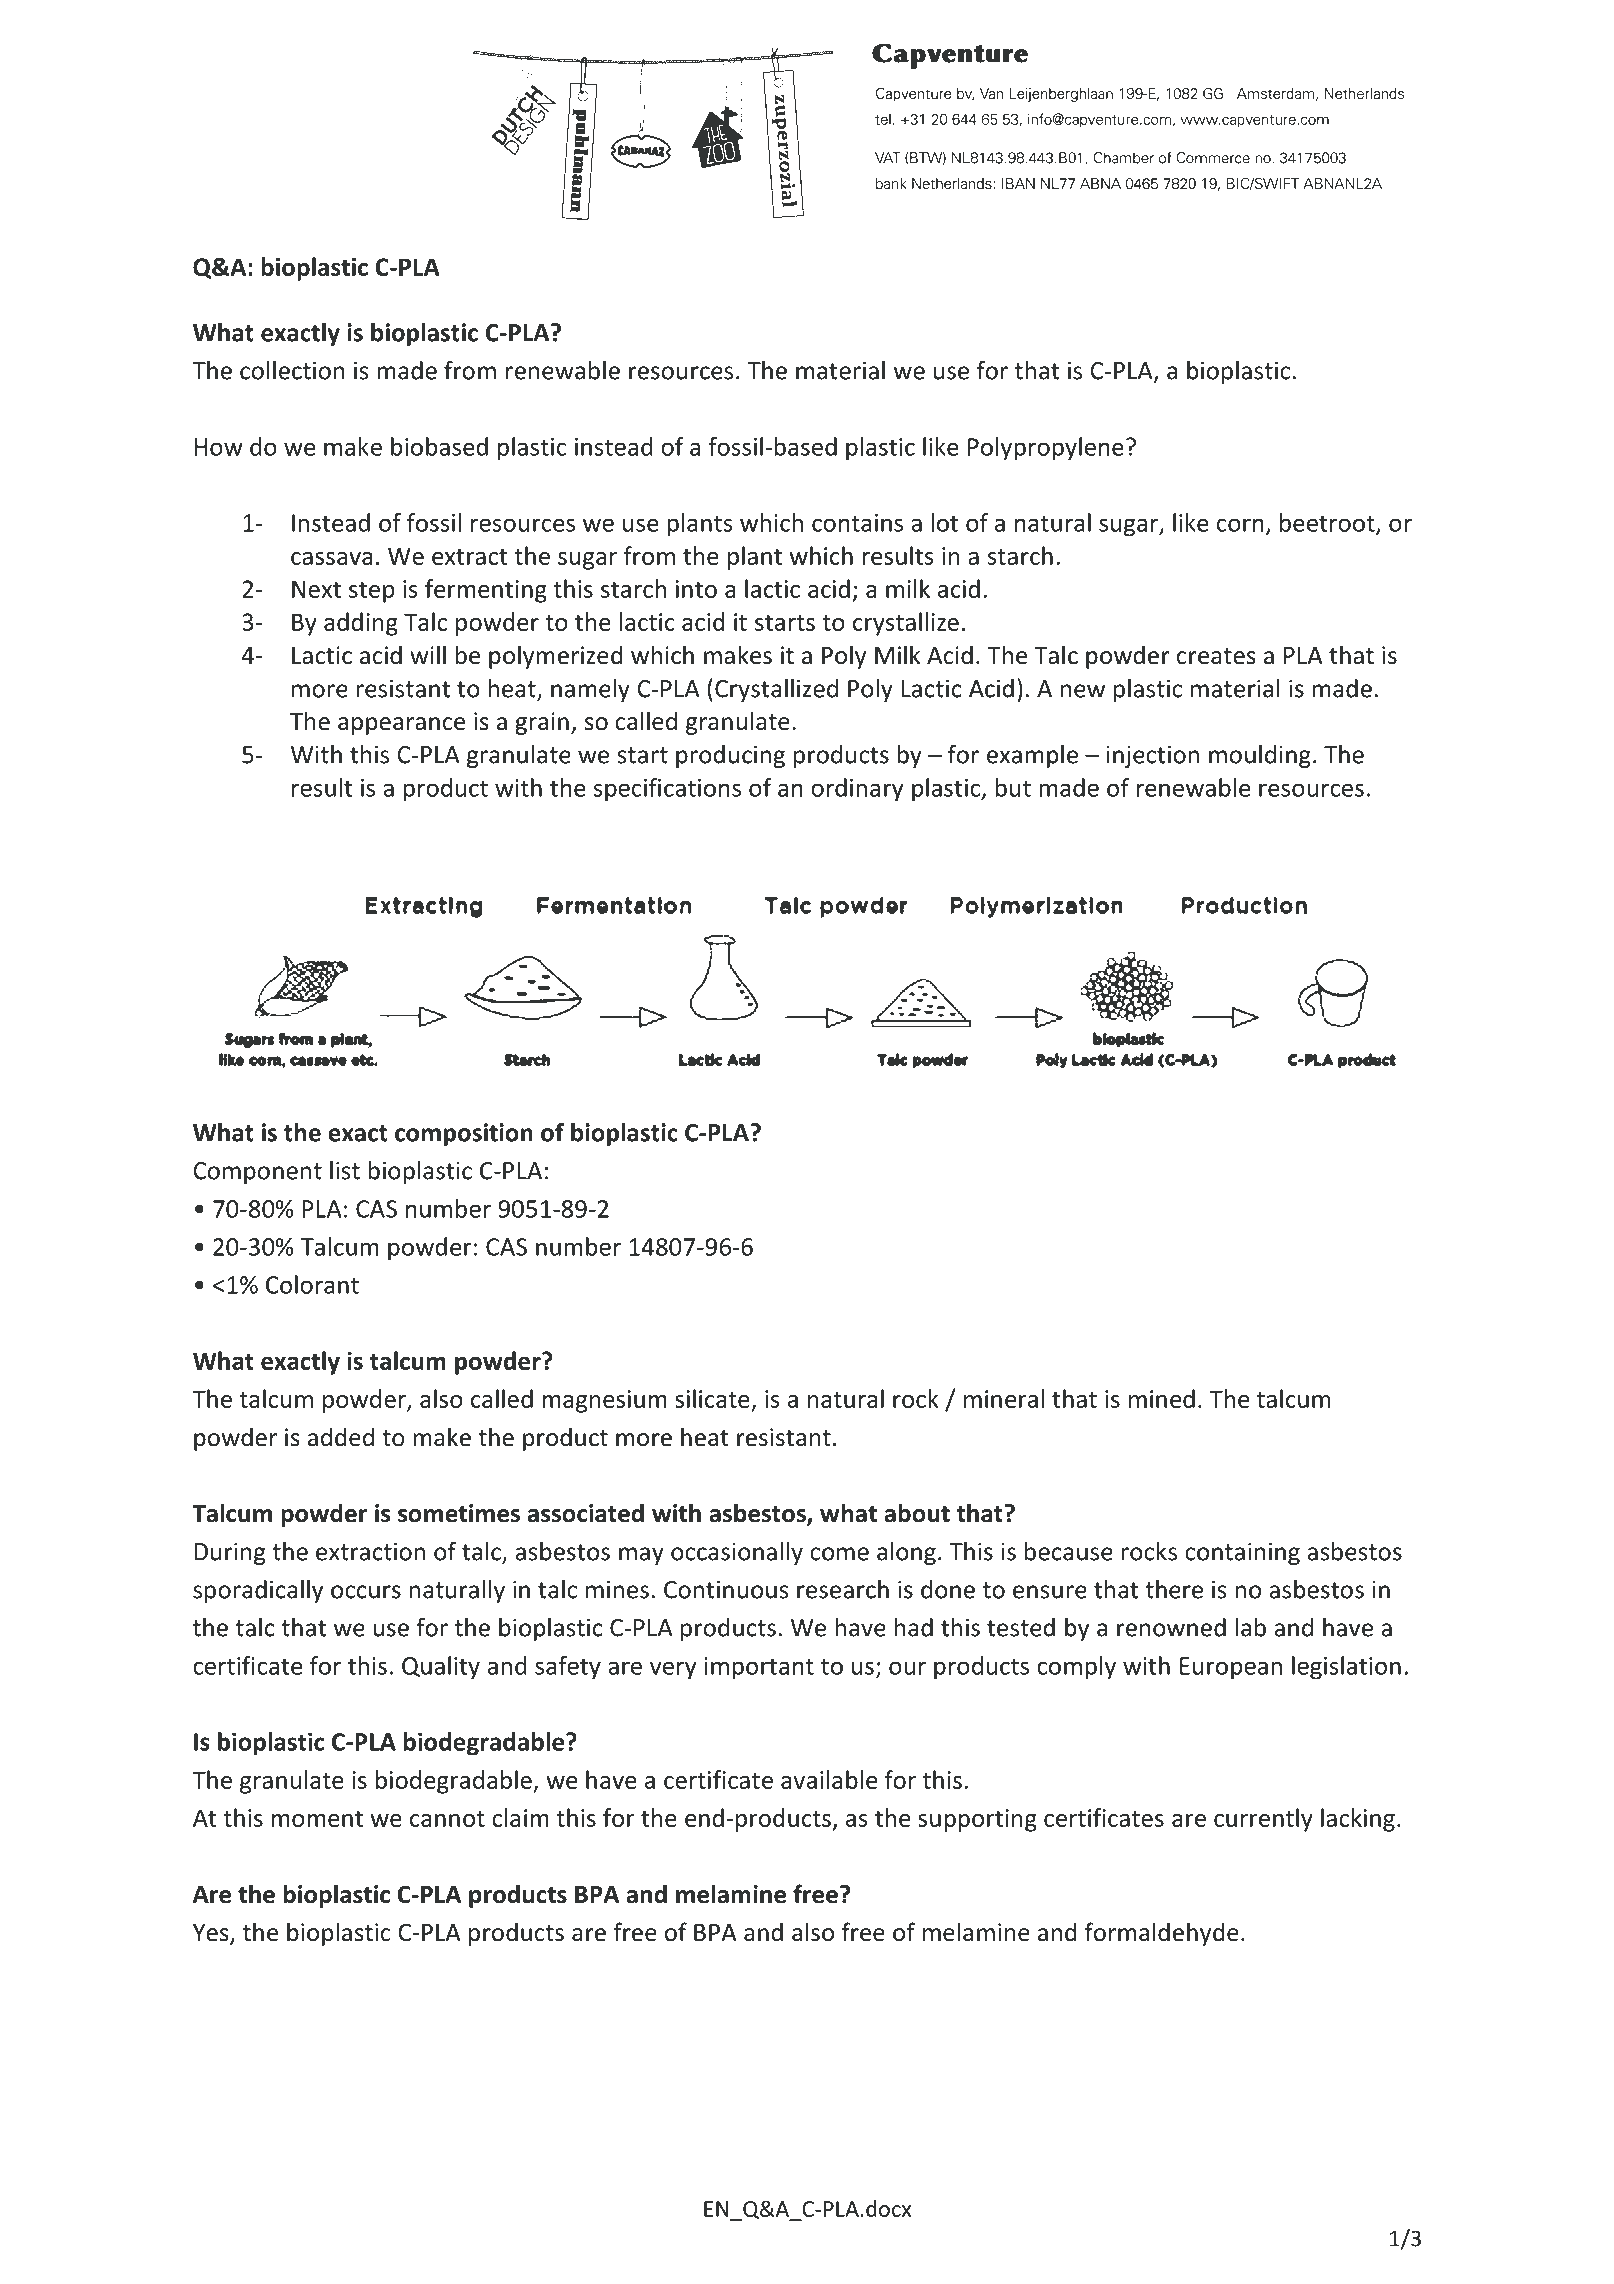 This page has width=1614, height=2284. Describe the element at coordinates (292, 370) in the page. I see `collection` at that location.
